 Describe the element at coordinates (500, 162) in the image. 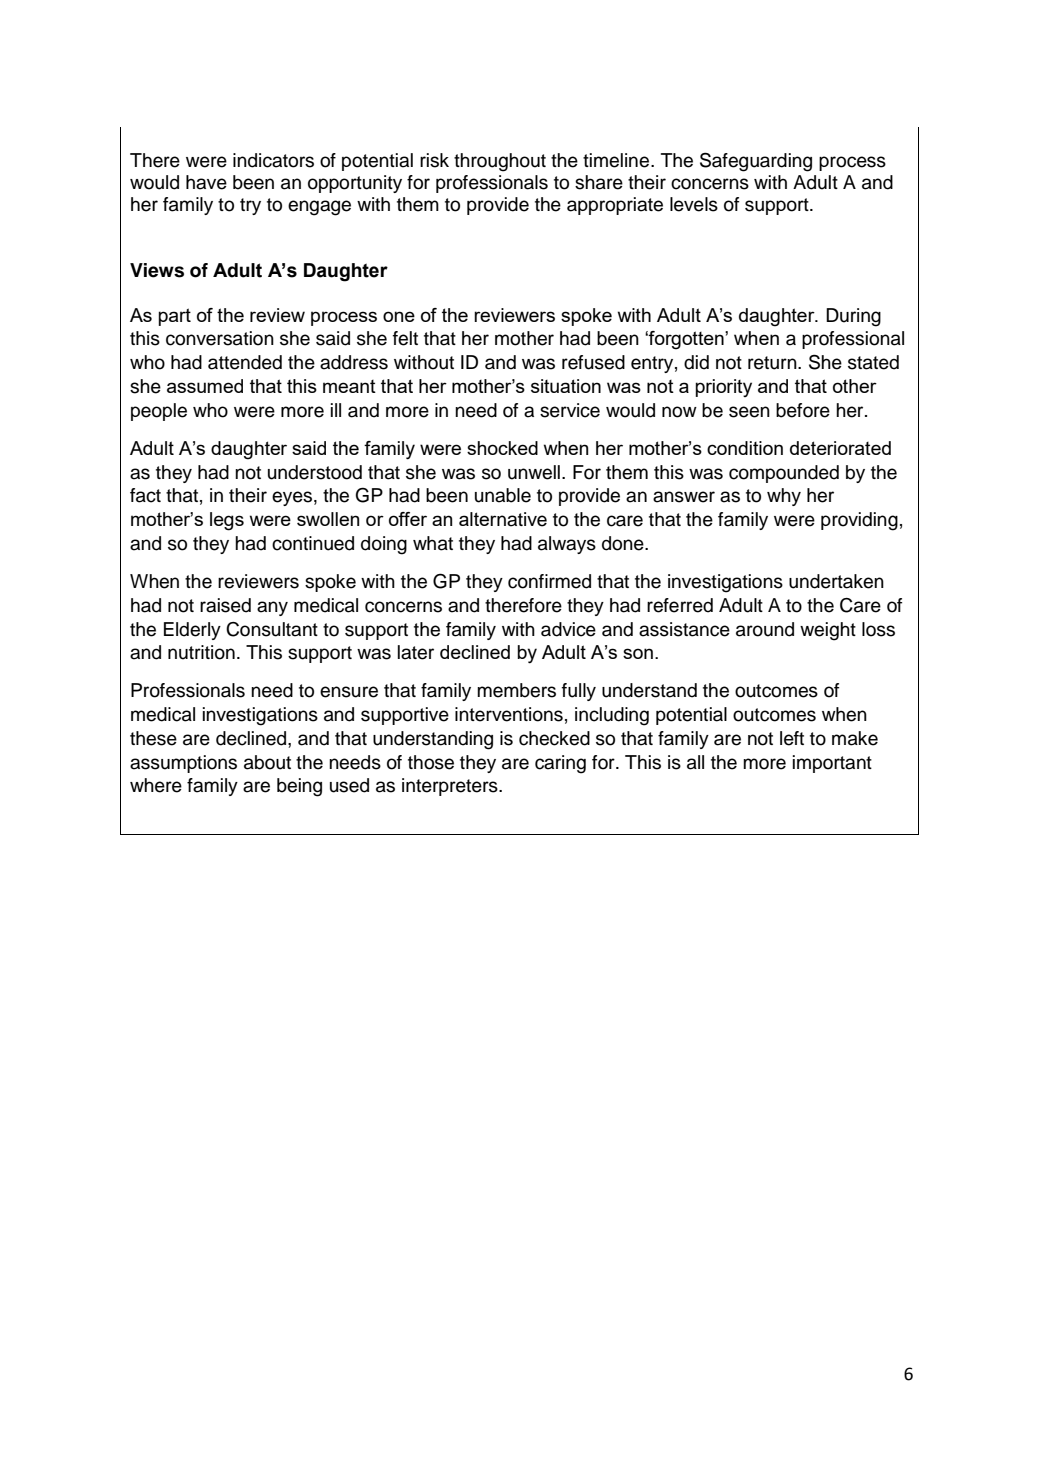

I see `throughout` at that location.
